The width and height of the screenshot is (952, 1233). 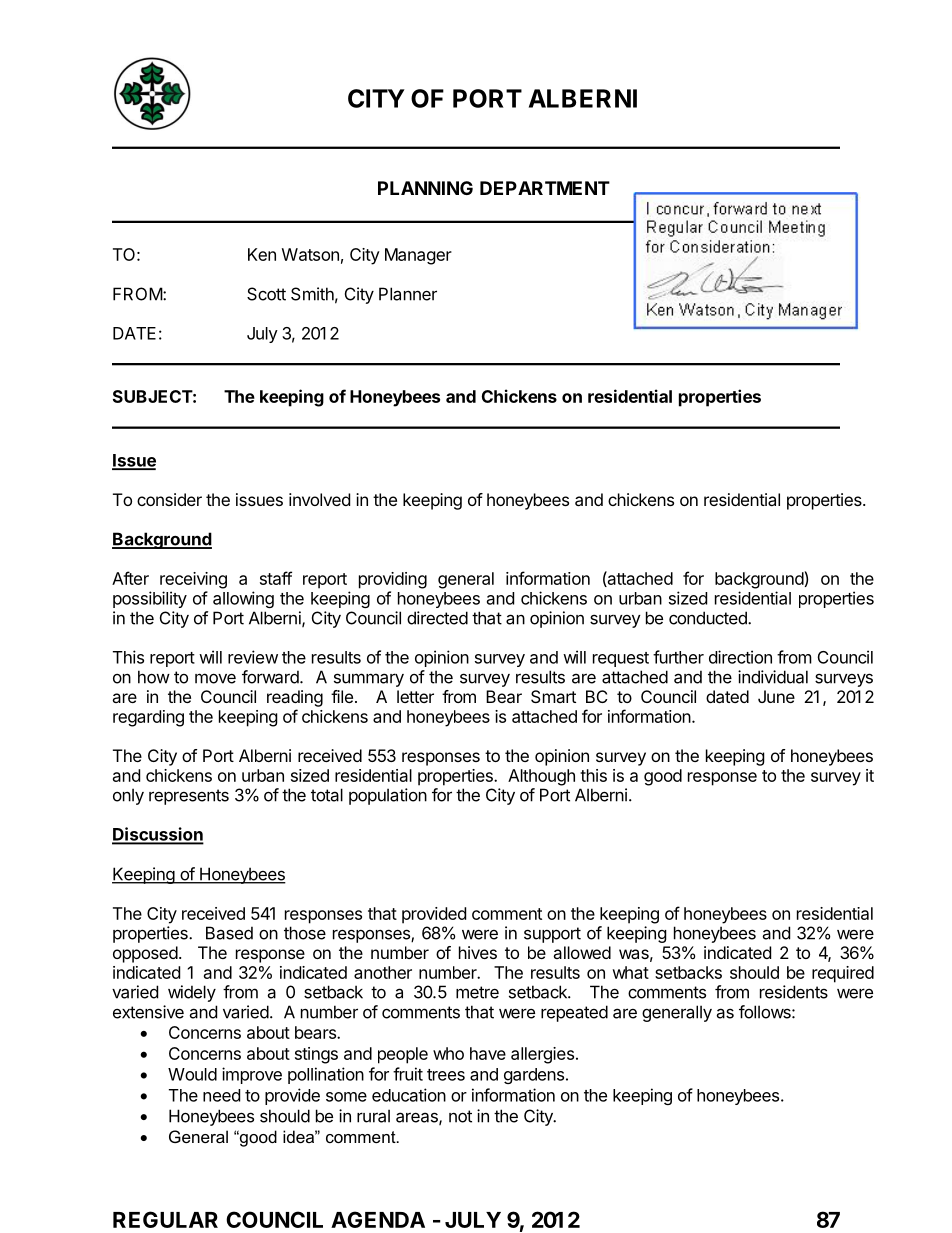 What do you see at coordinates (776, 696) in the screenshot?
I see `June` at bounding box center [776, 696].
